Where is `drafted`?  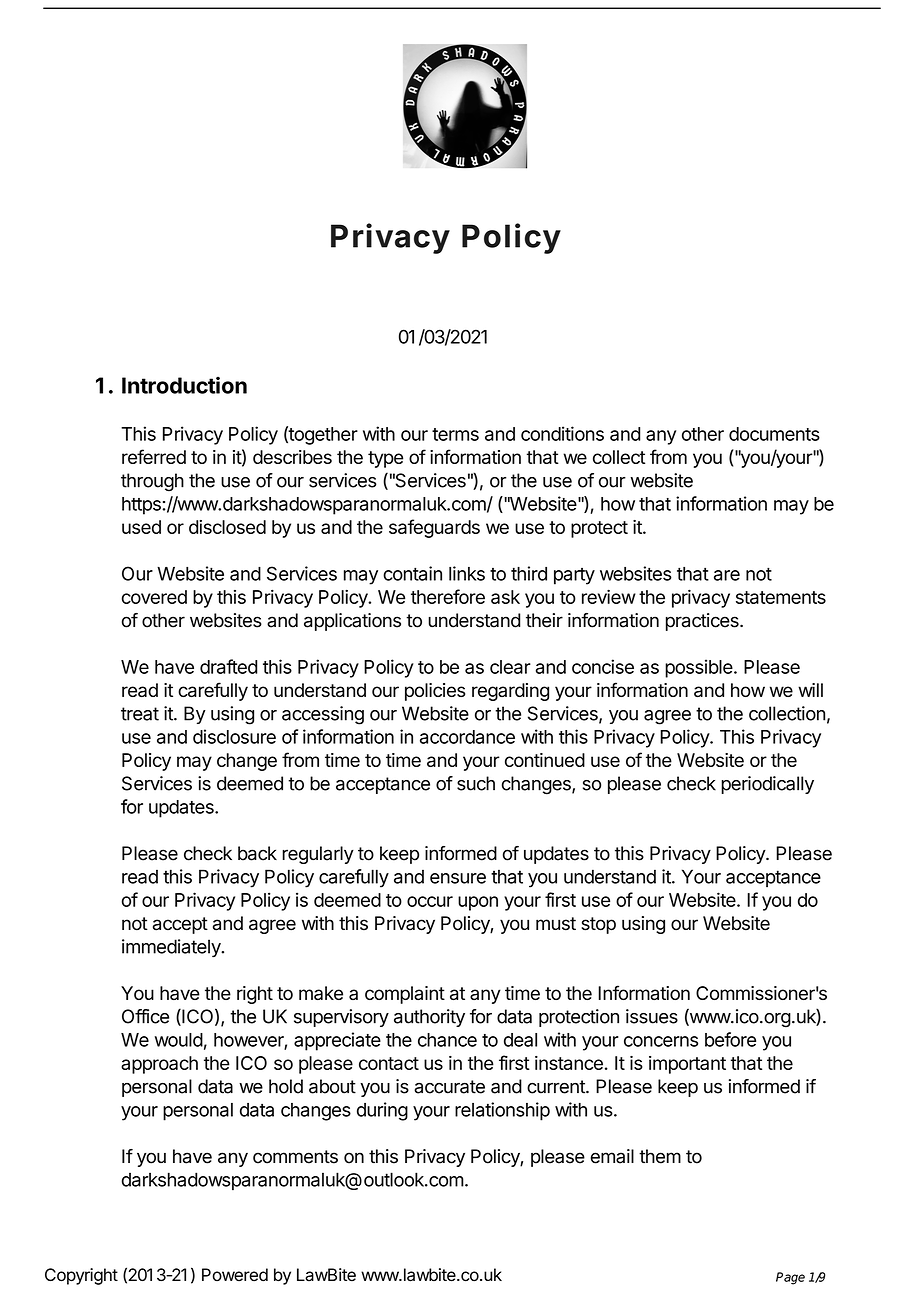
drafted is located at coordinates (228, 666).
